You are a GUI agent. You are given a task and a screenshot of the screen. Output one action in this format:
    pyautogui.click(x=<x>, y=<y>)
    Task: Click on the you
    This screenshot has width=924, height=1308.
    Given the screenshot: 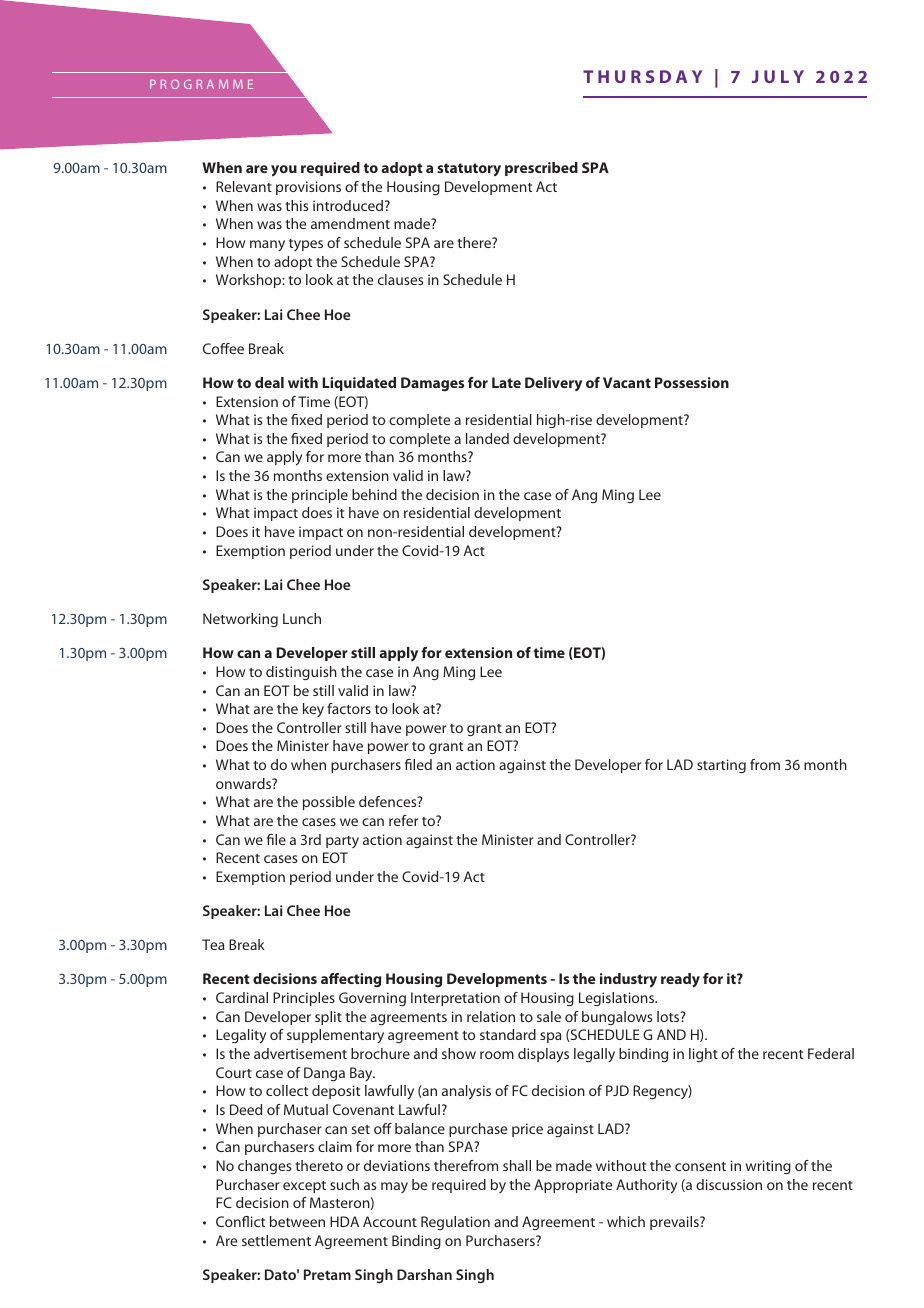 What is the action you would take?
    pyautogui.click(x=284, y=171)
